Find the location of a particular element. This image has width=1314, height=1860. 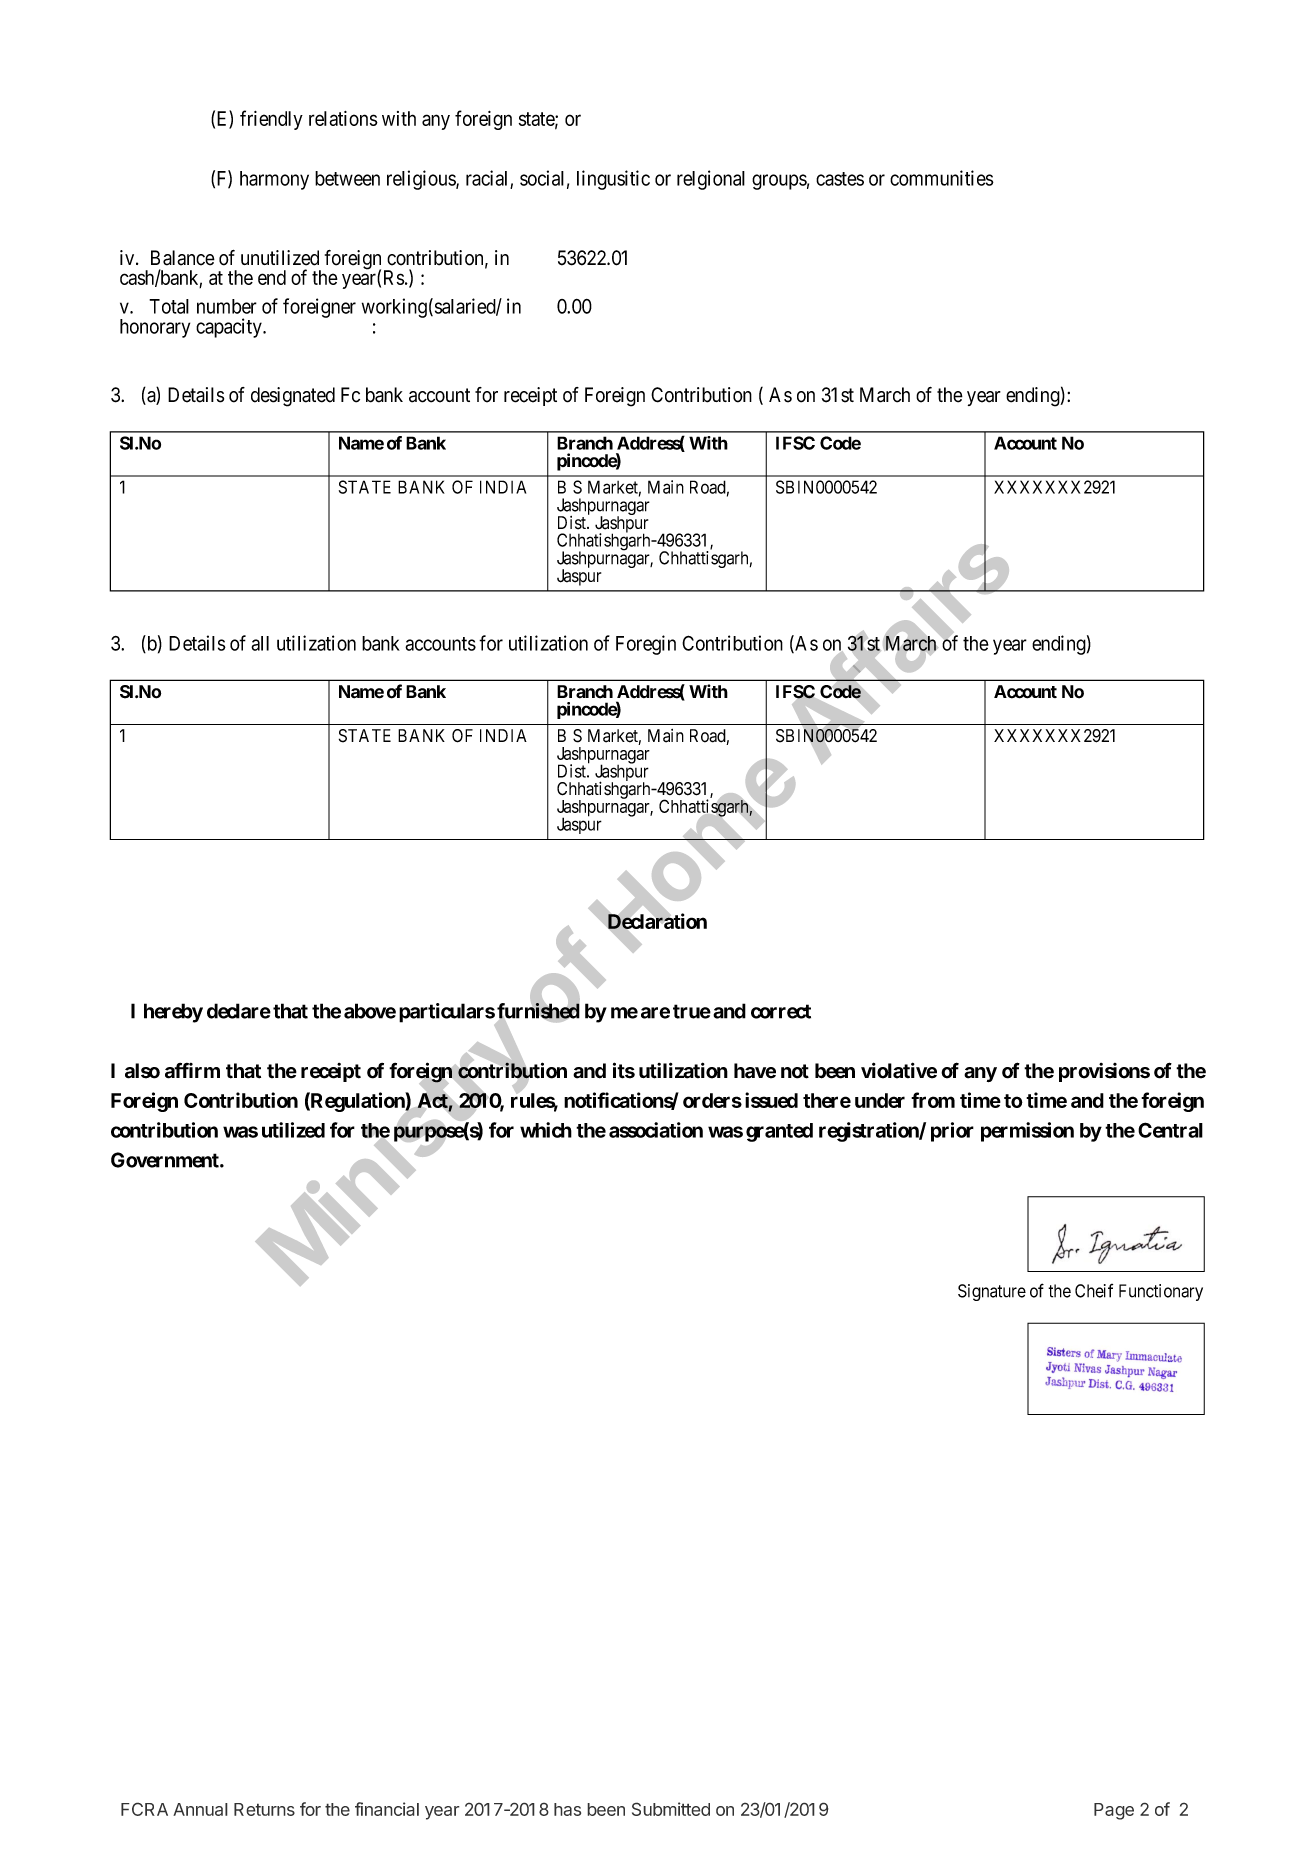

harmony is located at coordinates (274, 180).
